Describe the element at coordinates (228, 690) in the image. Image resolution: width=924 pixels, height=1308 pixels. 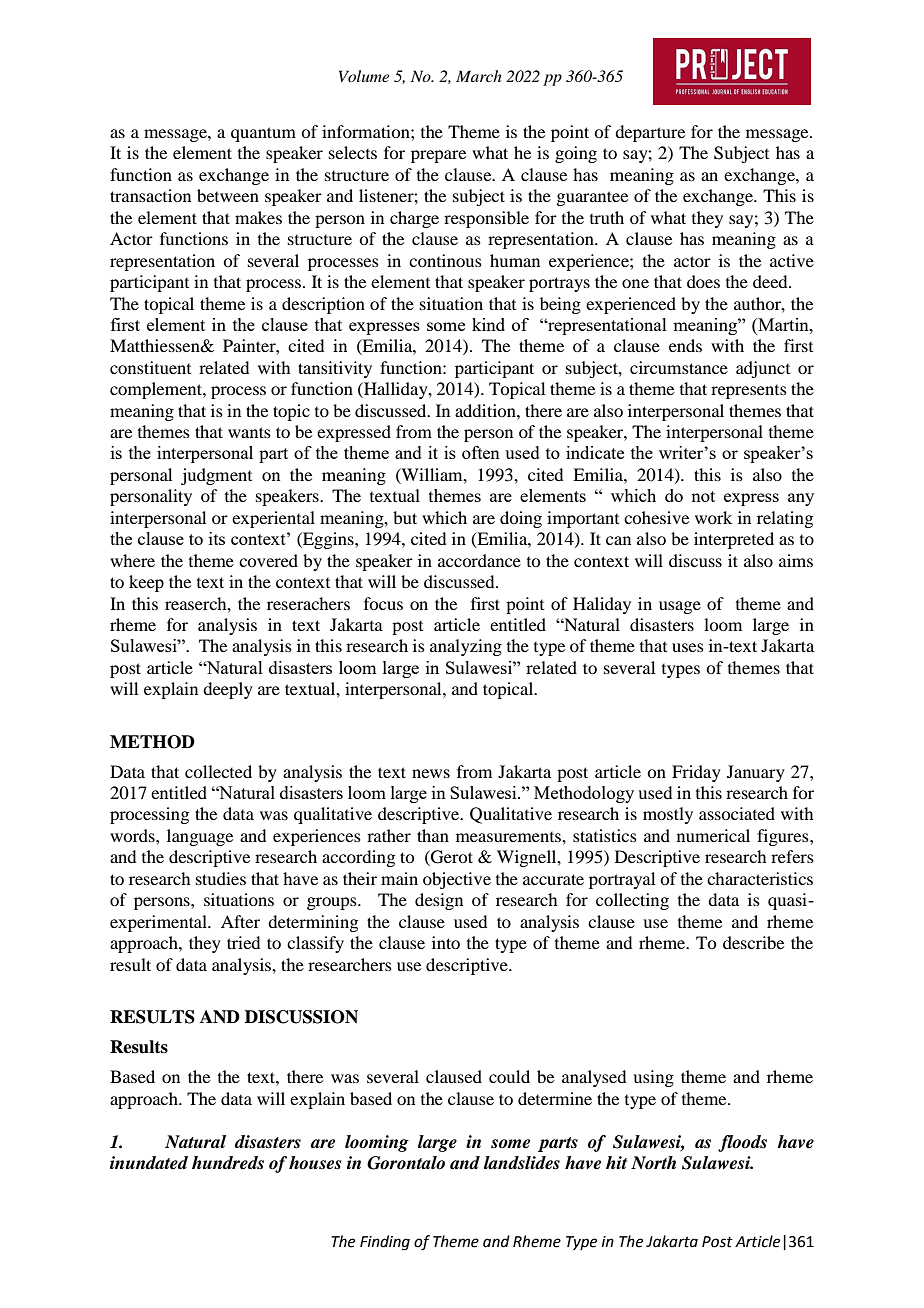
I see `deeply` at that location.
